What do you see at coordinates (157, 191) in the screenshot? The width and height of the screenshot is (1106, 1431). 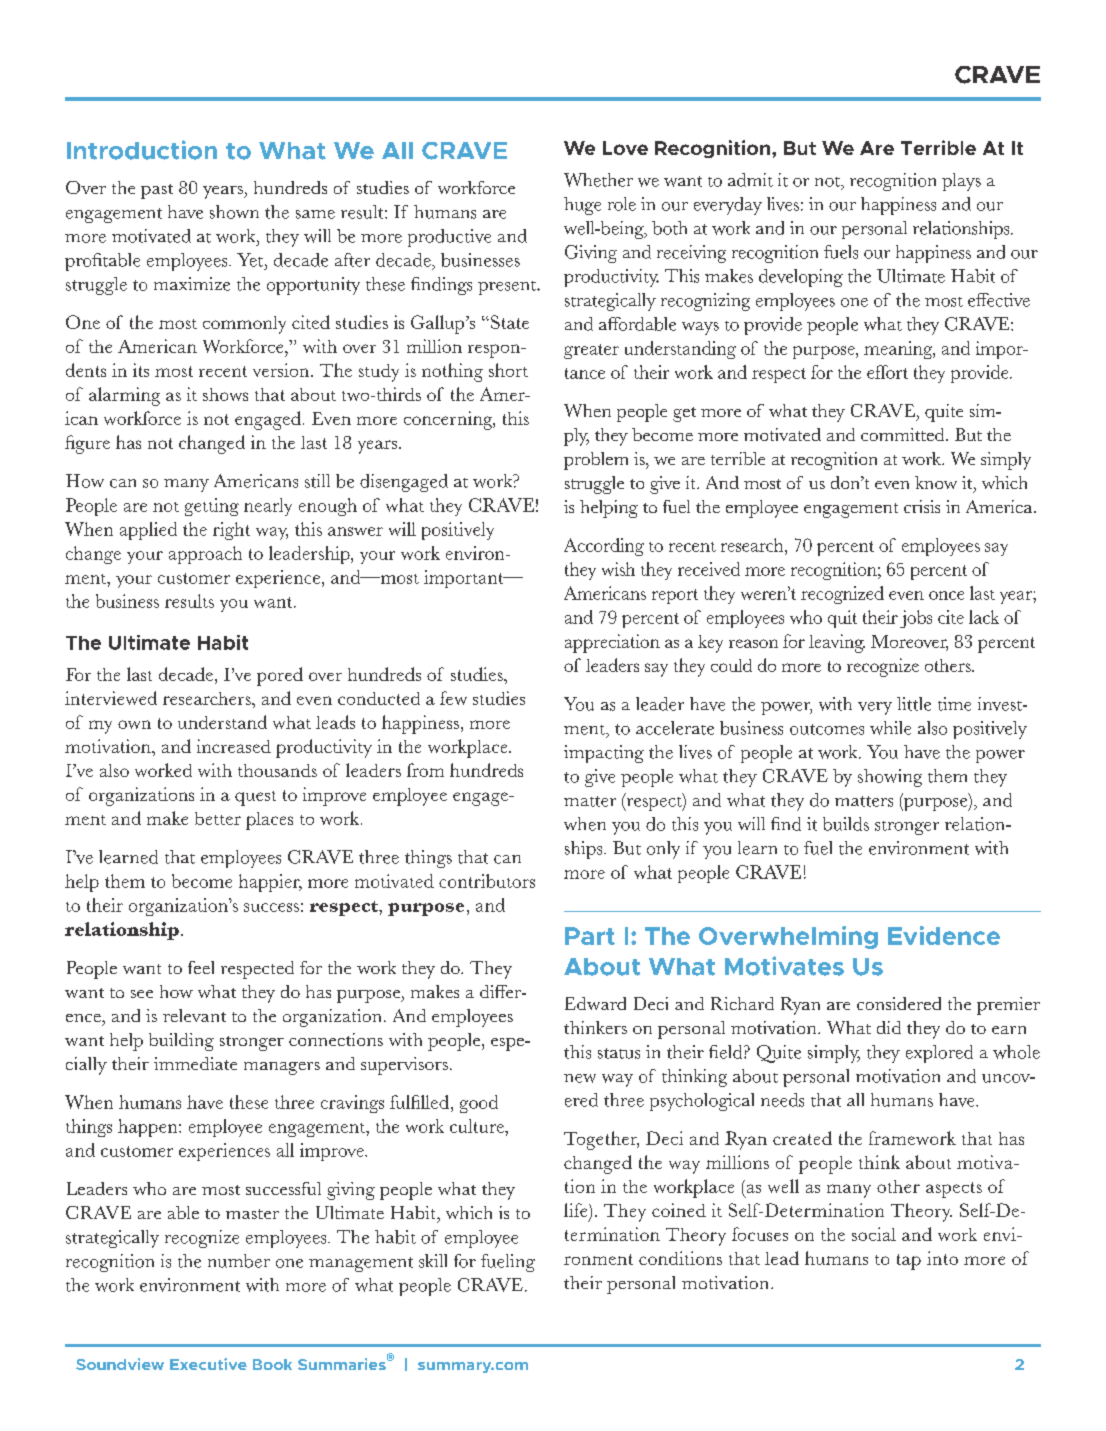 I see `past` at bounding box center [157, 191].
